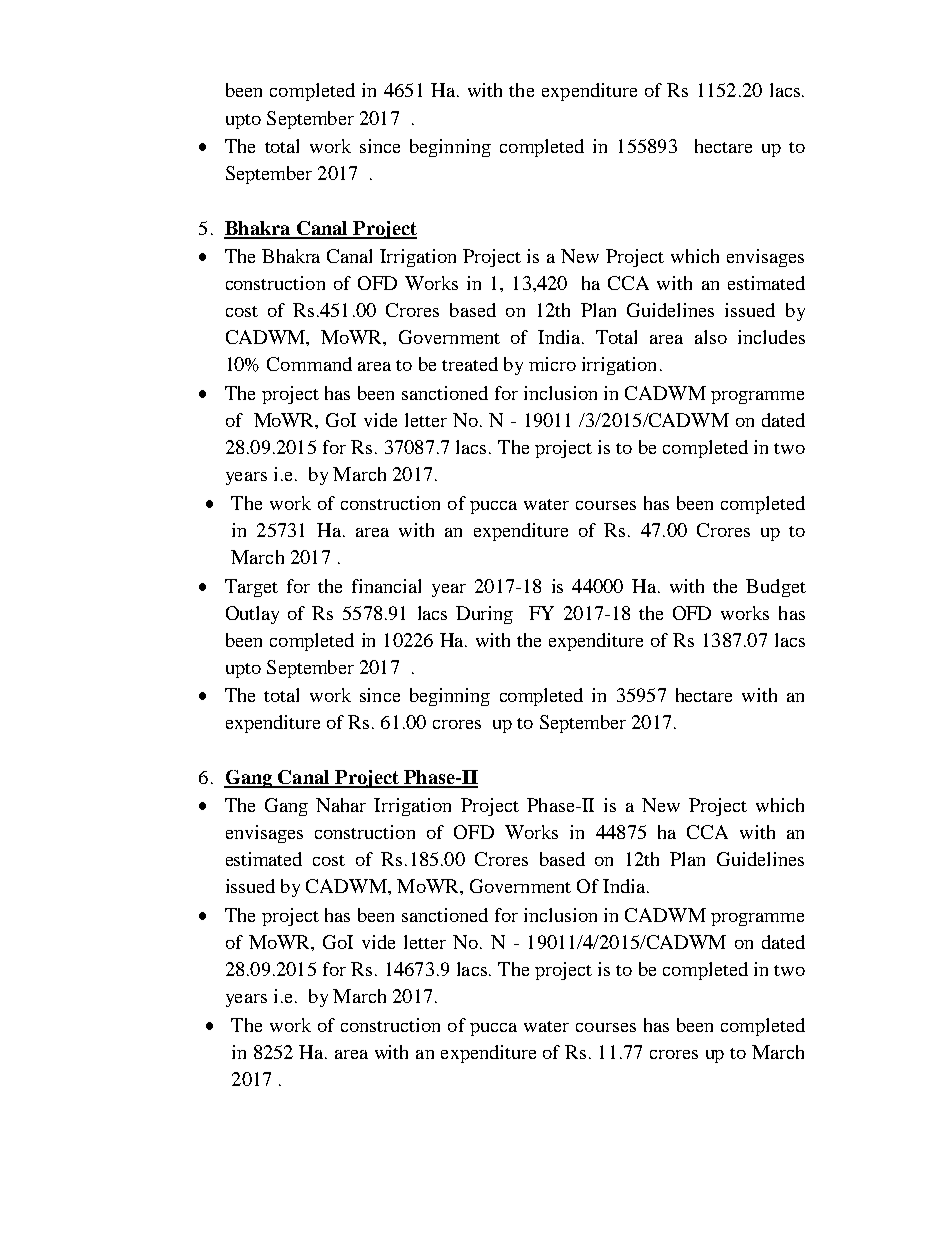 The width and height of the screenshot is (952, 1233). What do you see at coordinates (470, 364) in the screenshot?
I see `treated` at bounding box center [470, 364].
